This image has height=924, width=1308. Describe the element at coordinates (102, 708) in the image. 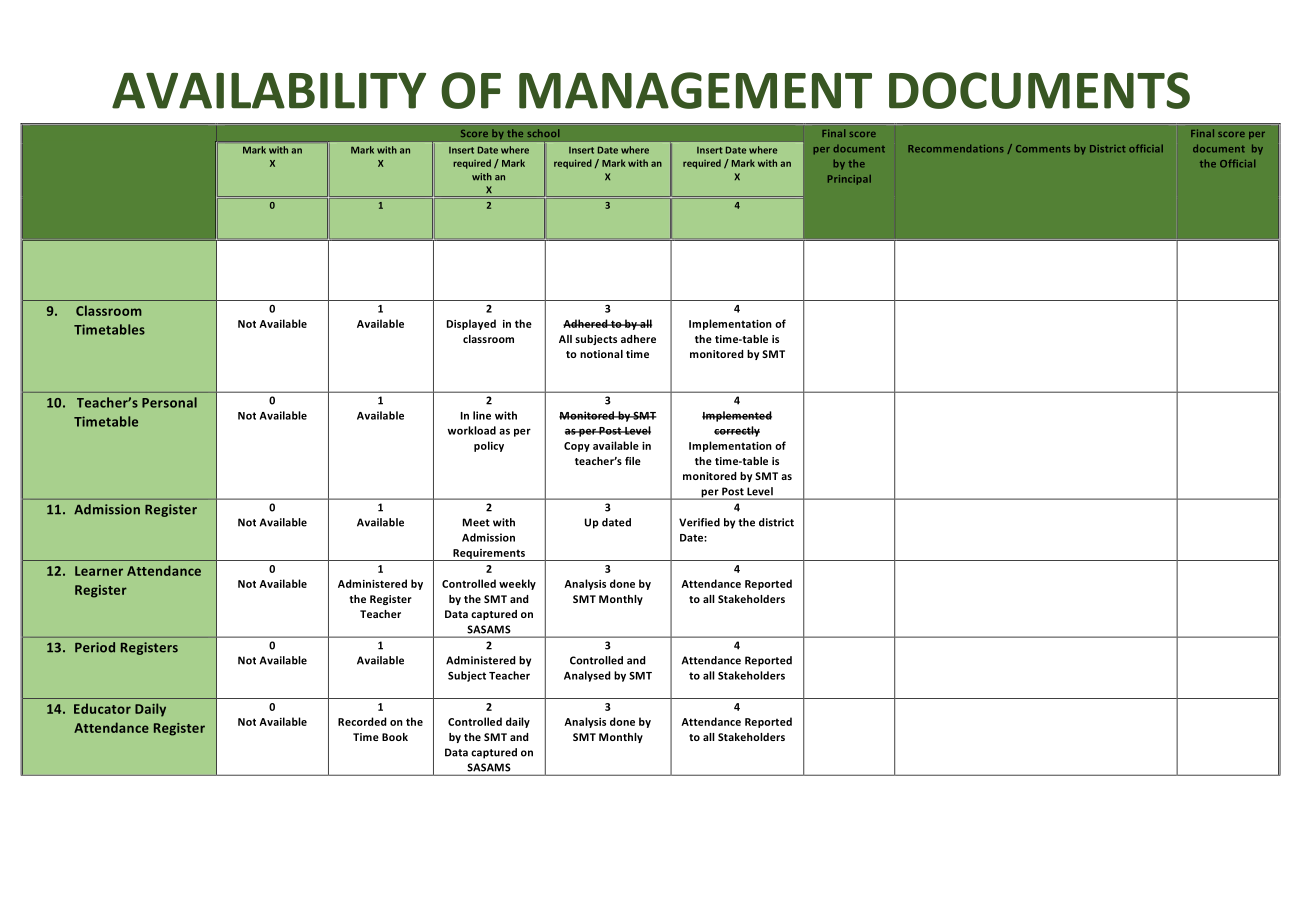

I see `Educator` at that location.
